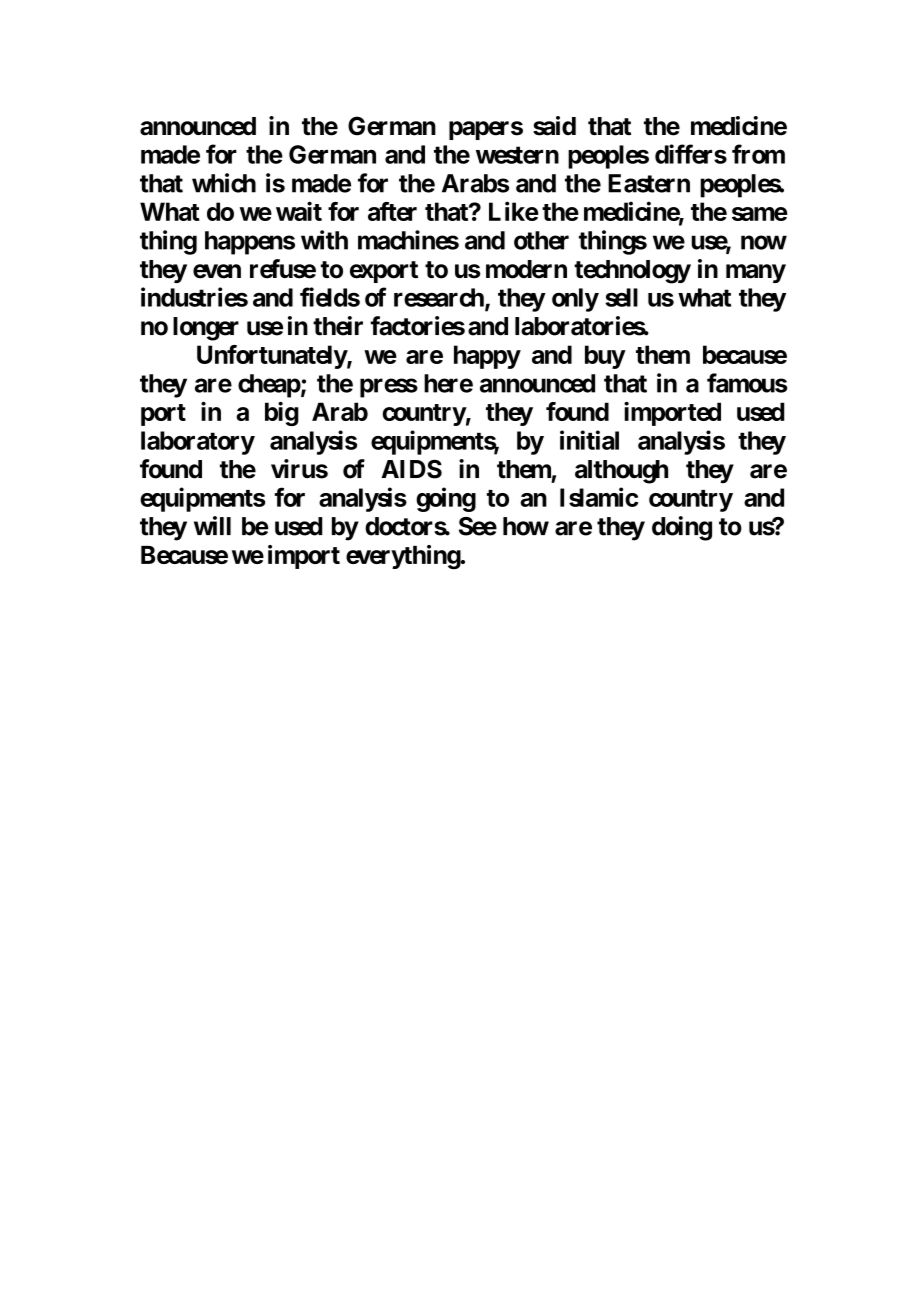  Describe the element at coordinates (589, 440) in the screenshot. I see `initial` at that location.
